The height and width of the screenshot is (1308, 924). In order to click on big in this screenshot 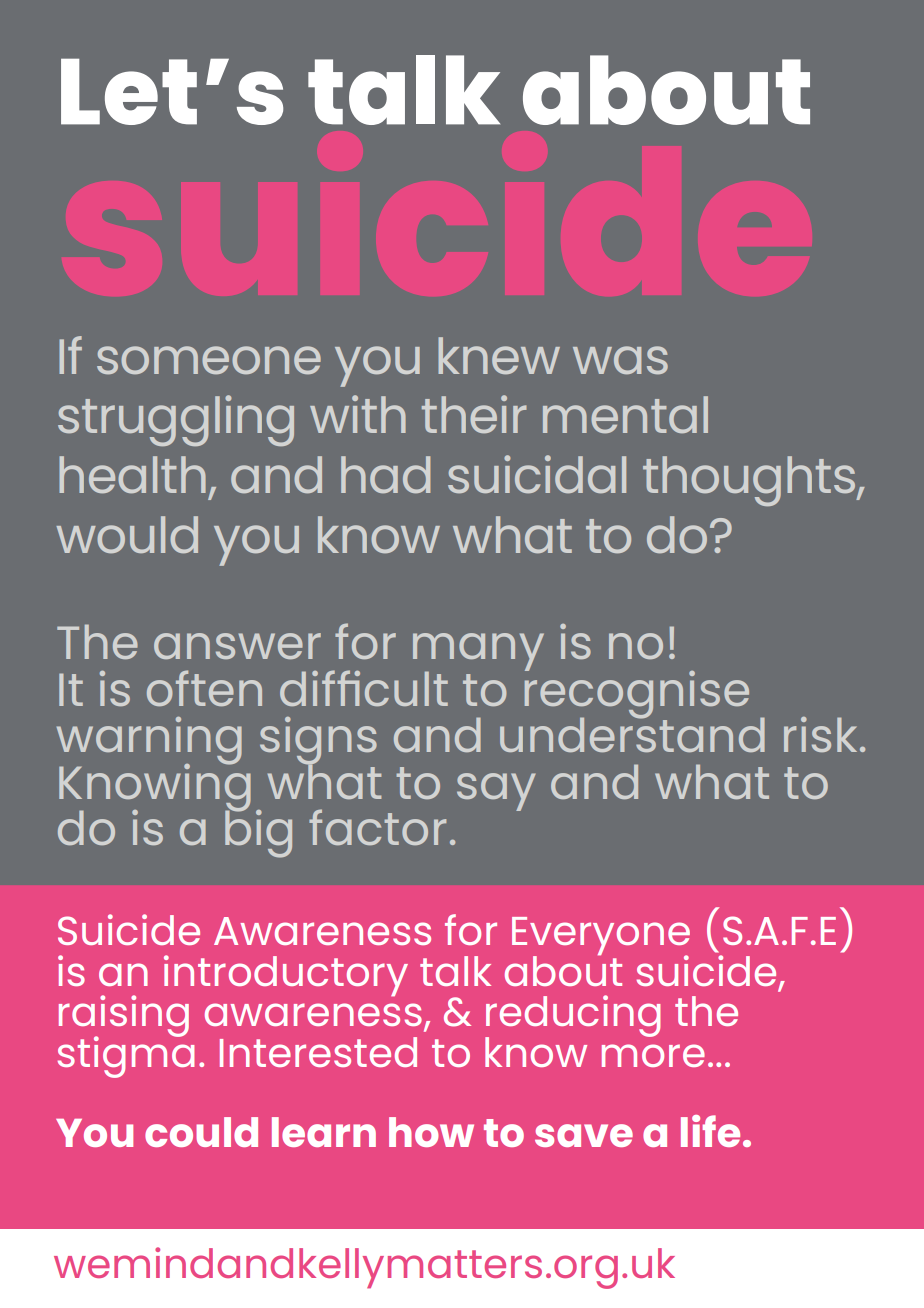, I will do `click(258, 832)`.
